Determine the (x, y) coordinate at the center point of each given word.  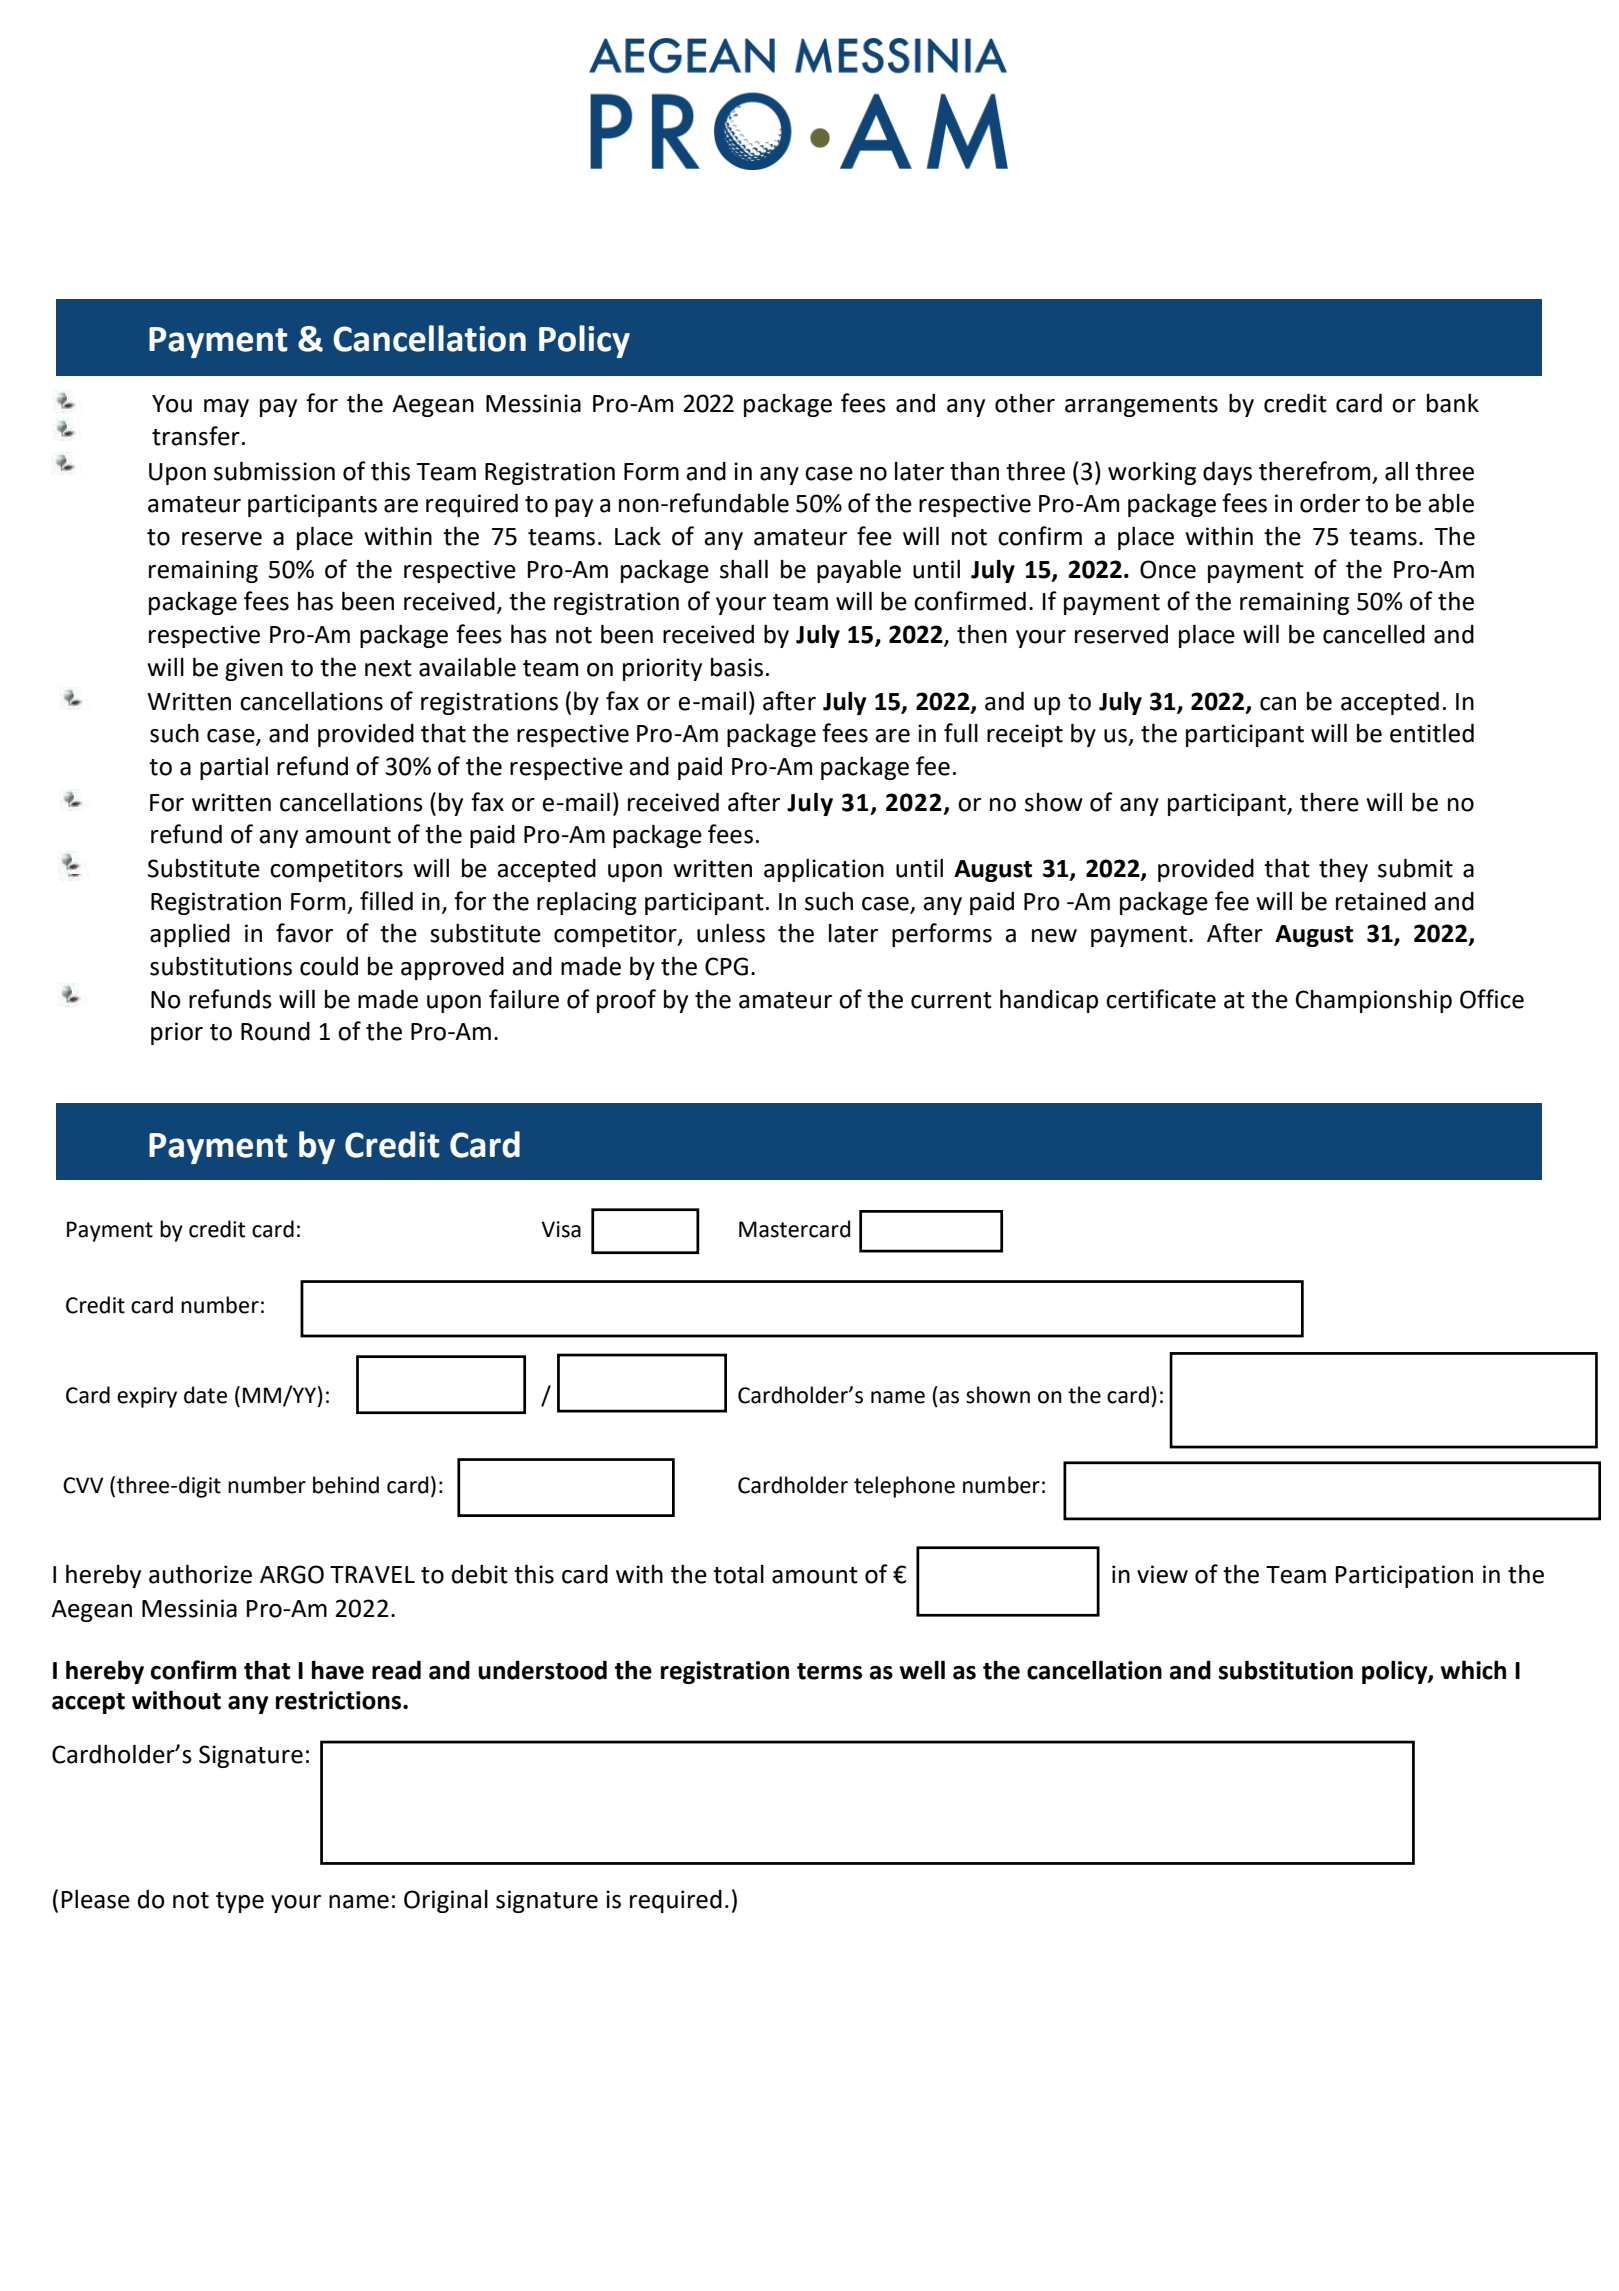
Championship (1374, 1001)
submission (274, 471)
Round (275, 1031)
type (240, 1902)
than (974, 471)
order (1330, 503)
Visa (561, 1229)
